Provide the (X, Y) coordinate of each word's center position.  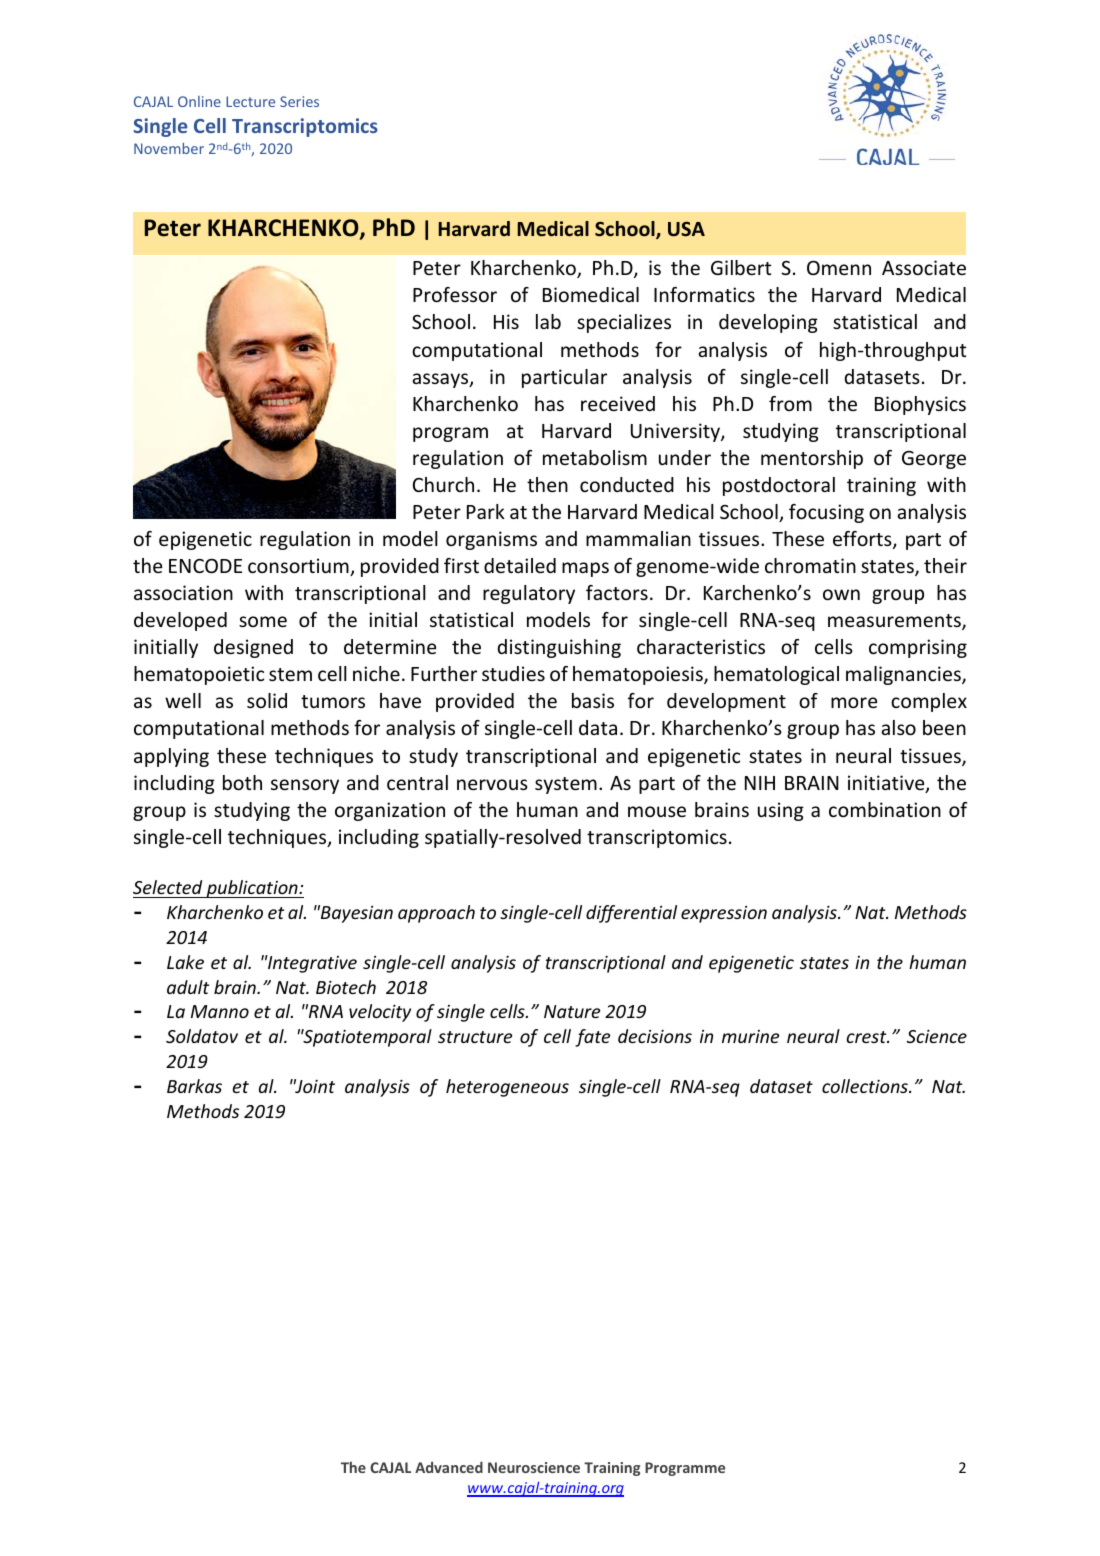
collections (866, 1086)
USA (686, 229)
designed (253, 648)
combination (885, 809)
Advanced (449, 1467)
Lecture (250, 101)
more (854, 702)
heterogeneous (507, 1088)
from (790, 403)
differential (631, 914)
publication (252, 889)
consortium (299, 567)
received (618, 403)
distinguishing (559, 648)
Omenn (839, 267)
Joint (314, 1086)
